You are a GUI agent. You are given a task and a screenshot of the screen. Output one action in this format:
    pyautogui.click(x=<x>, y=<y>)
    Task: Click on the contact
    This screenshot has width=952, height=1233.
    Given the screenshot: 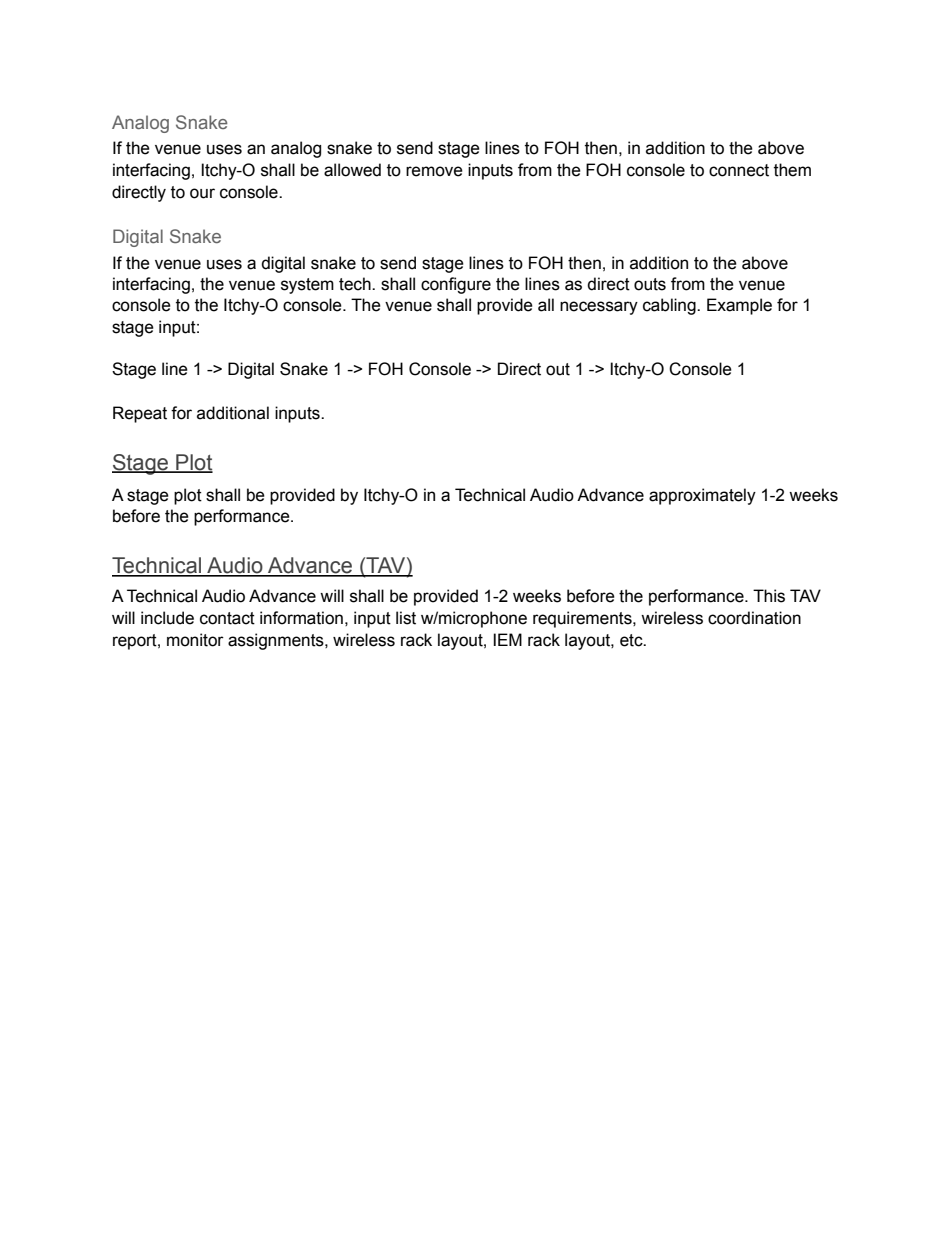 What is the action you would take?
    pyautogui.click(x=227, y=618)
